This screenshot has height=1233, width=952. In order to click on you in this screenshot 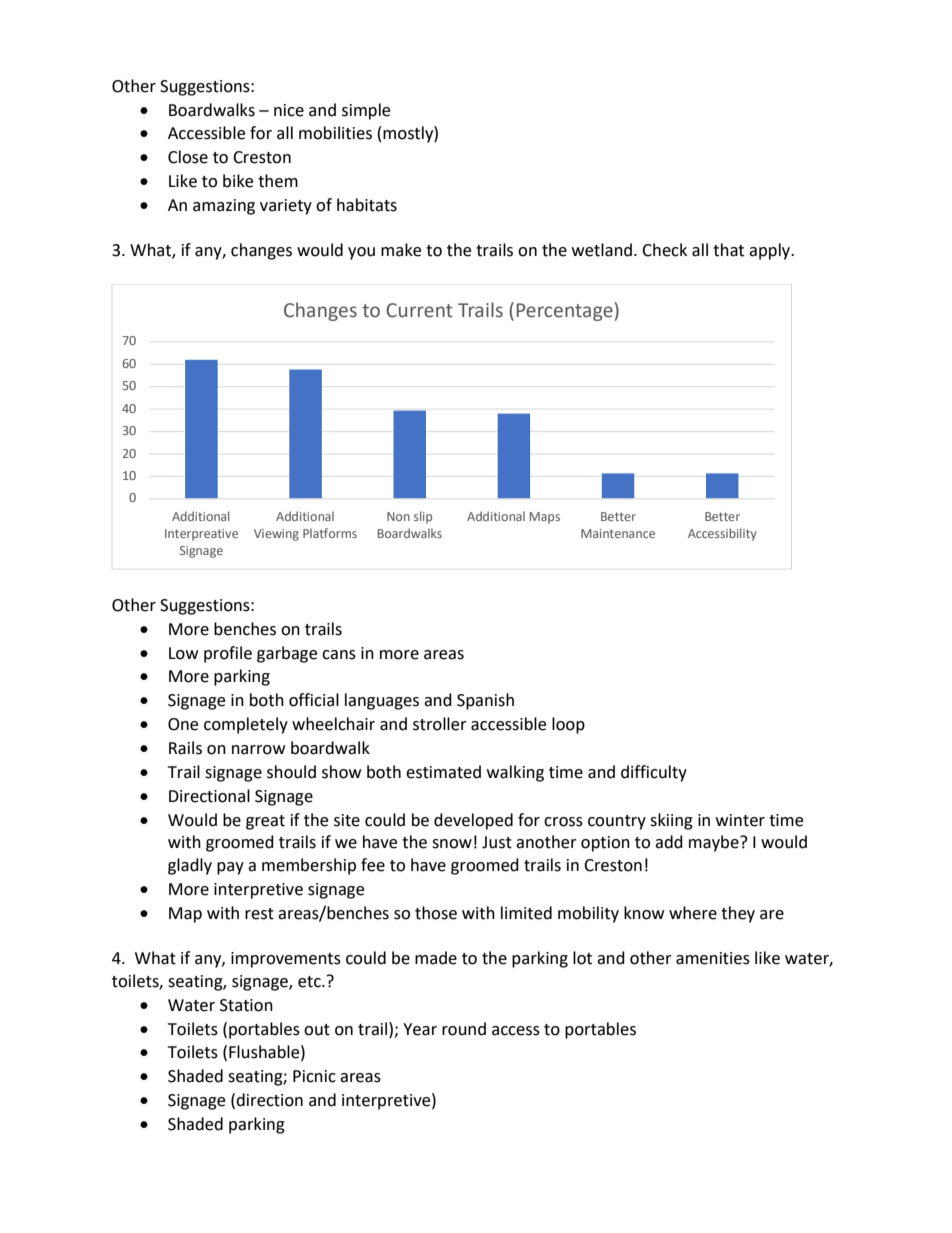, I will do `click(361, 253)`.
